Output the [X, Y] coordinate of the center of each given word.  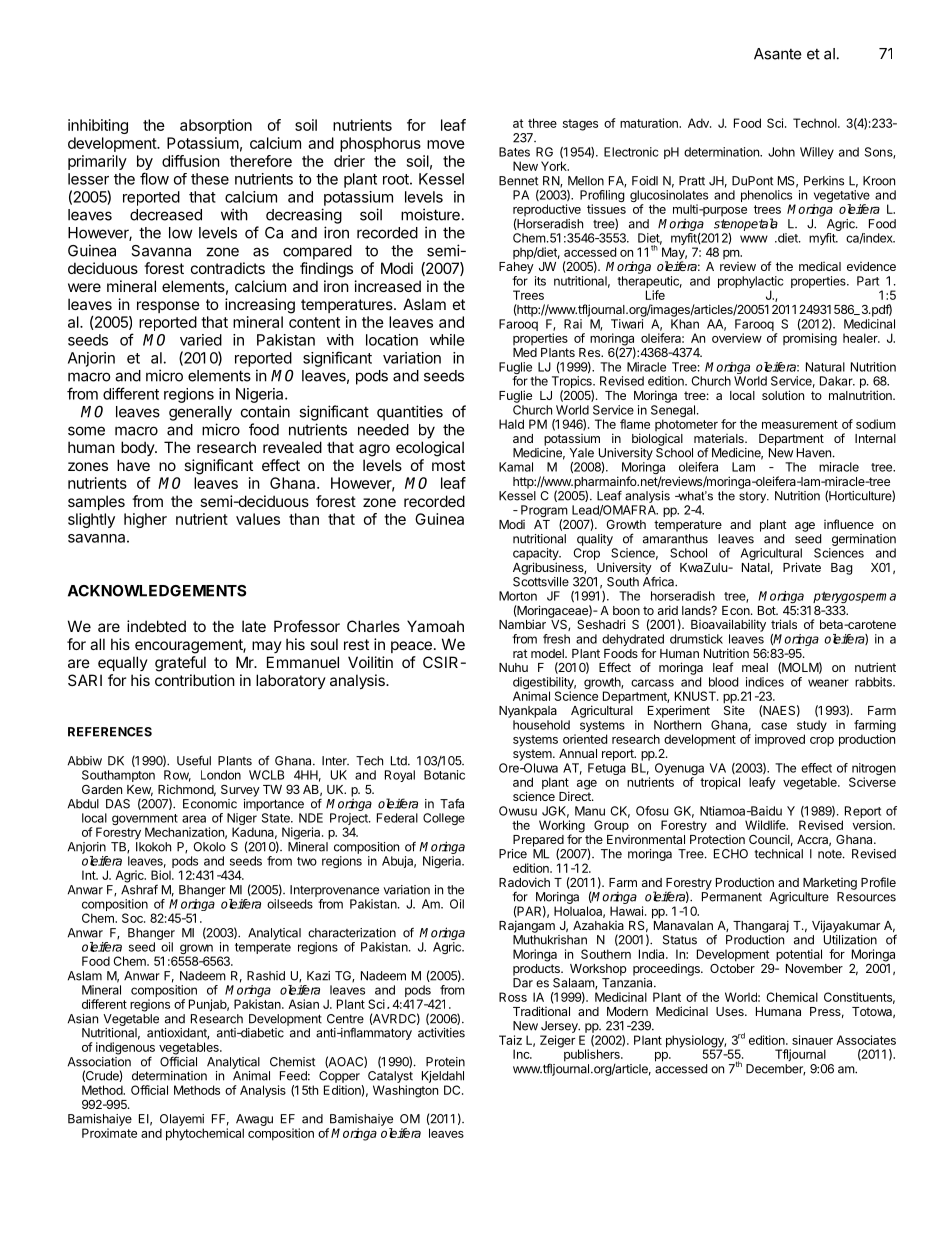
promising [810, 339]
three [542, 123]
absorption [216, 126]
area [194, 819]
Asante [778, 54]
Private [802, 567]
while [447, 340]
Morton [518, 596]
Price [513, 854]
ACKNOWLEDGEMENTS [157, 591]
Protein [445, 1062]
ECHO [731, 854]
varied [201, 340]
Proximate [109, 1133]
